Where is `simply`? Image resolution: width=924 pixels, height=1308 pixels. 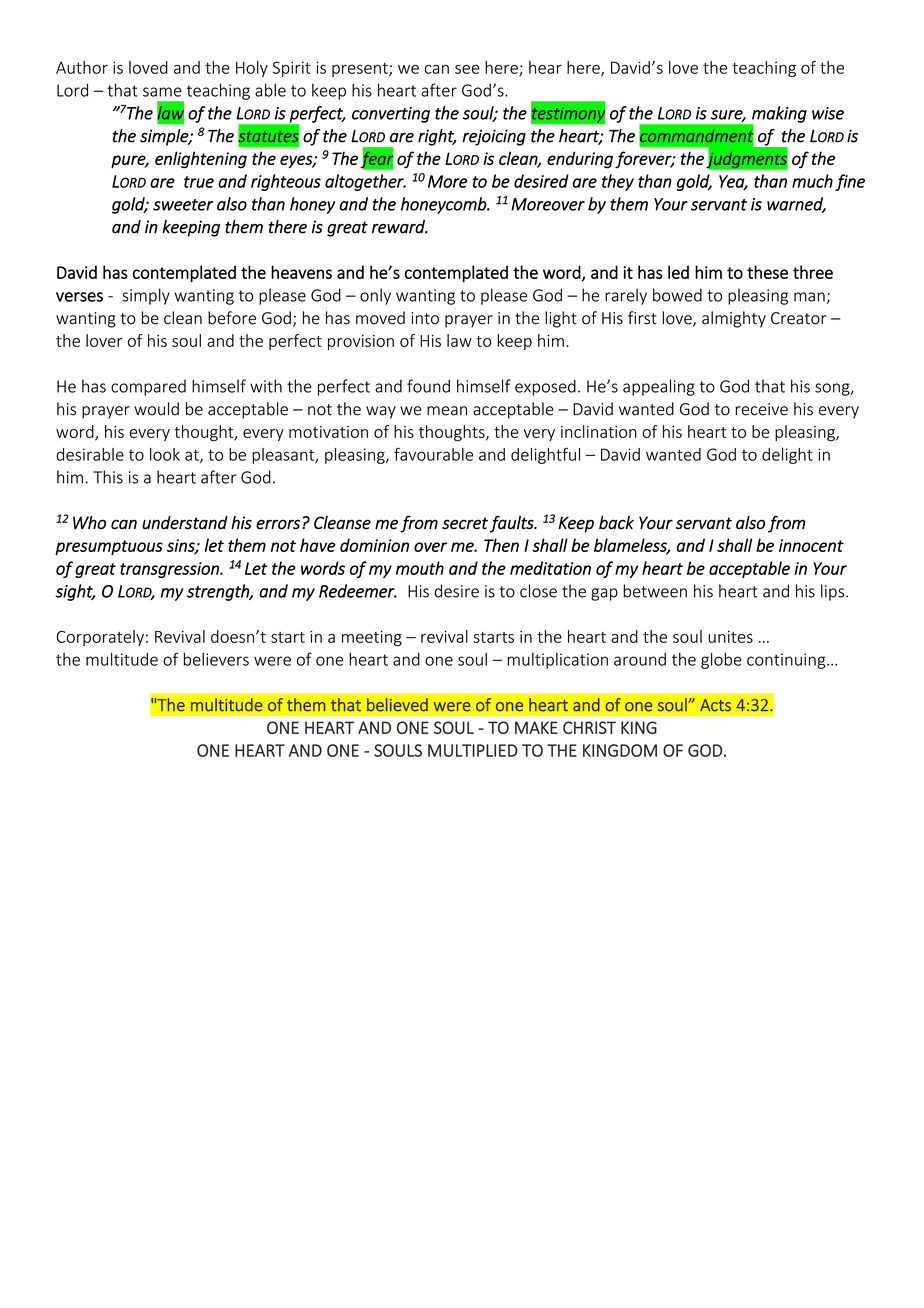 simply is located at coordinates (146, 296).
